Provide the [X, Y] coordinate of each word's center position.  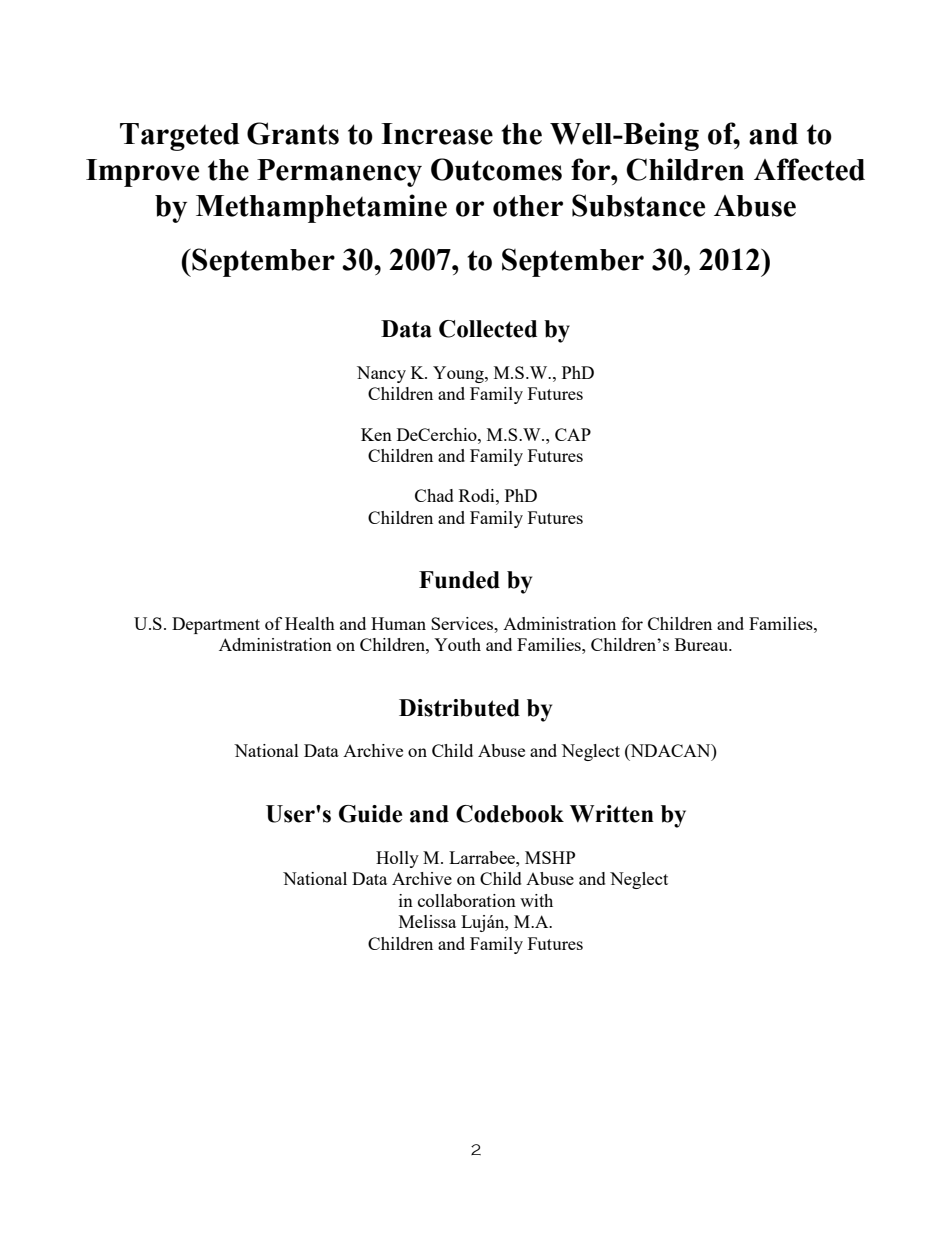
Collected [488, 329]
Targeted [180, 137]
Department [216, 625]
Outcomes [496, 169]
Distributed [459, 708]
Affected [809, 169]
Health [310, 623]
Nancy [381, 374]
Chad [434, 495]
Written [612, 814]
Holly [397, 859]
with [536, 900]
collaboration [467, 900]
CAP [573, 434]
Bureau [703, 644]
